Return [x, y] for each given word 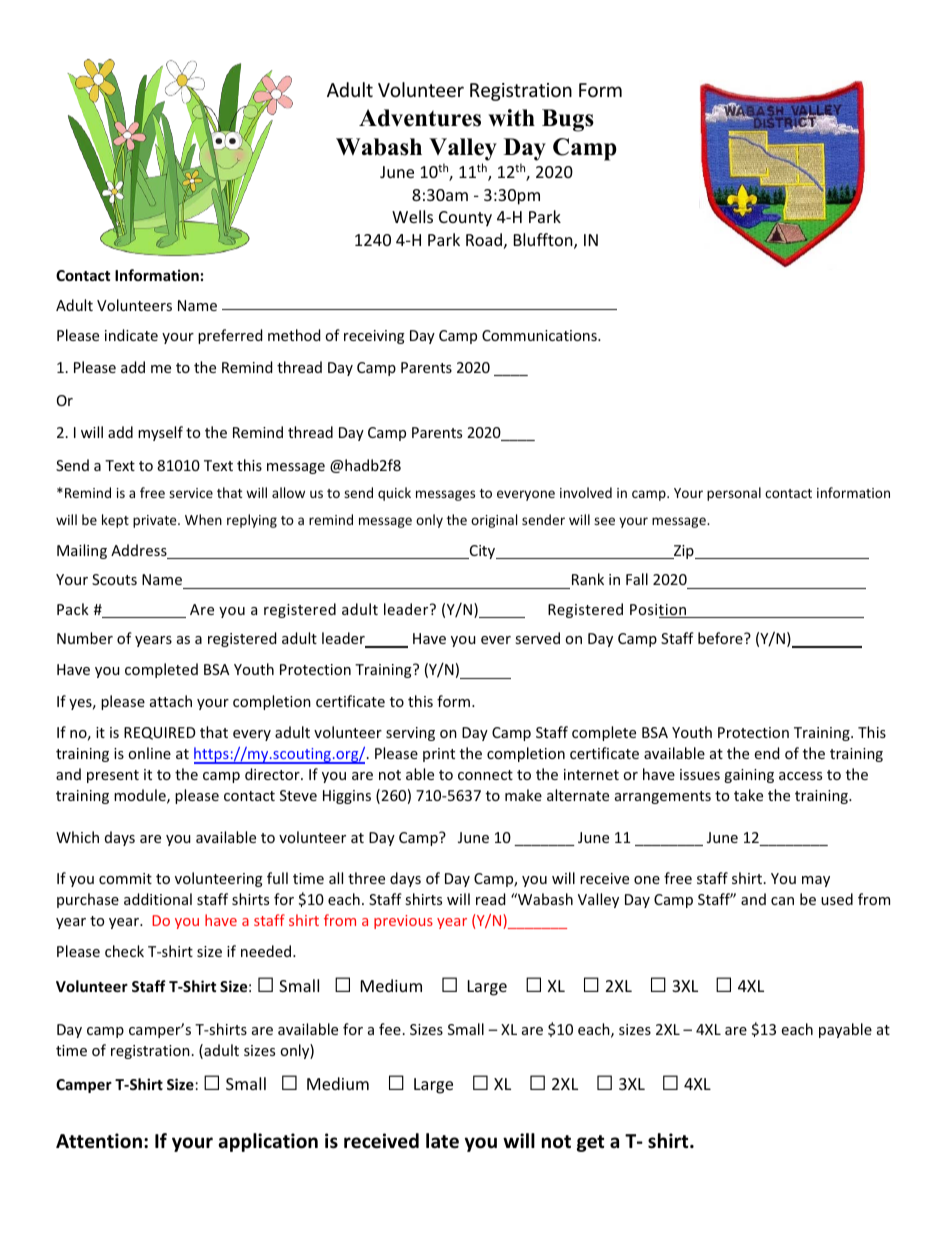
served [537, 638]
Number [85, 638]
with [511, 118]
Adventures [420, 118]
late [442, 1141]
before [721, 638]
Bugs [568, 120]
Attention [99, 1141]
